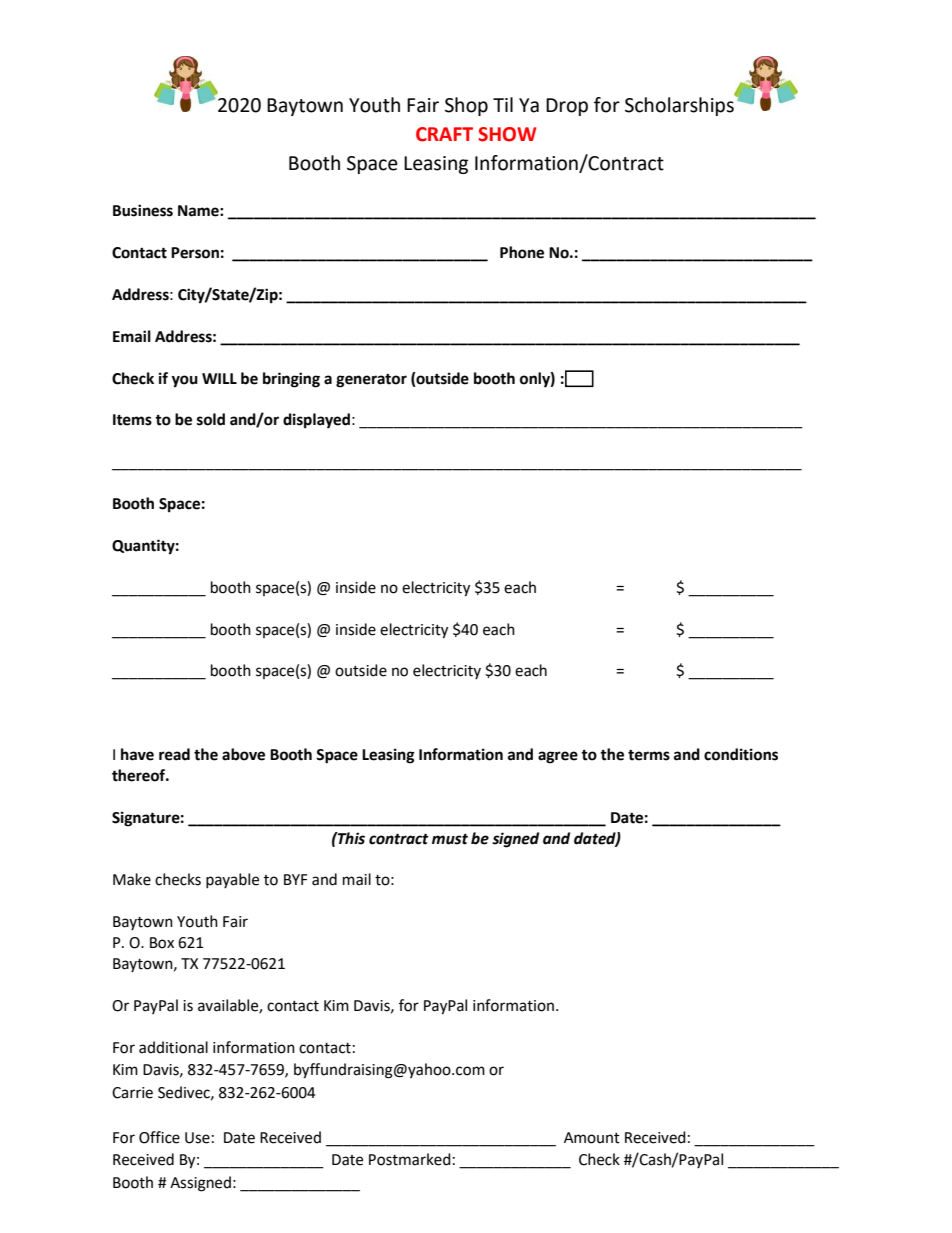 This document has width=952, height=1233. Describe the element at coordinates (174, 754) in the document. I see `read` at that location.
